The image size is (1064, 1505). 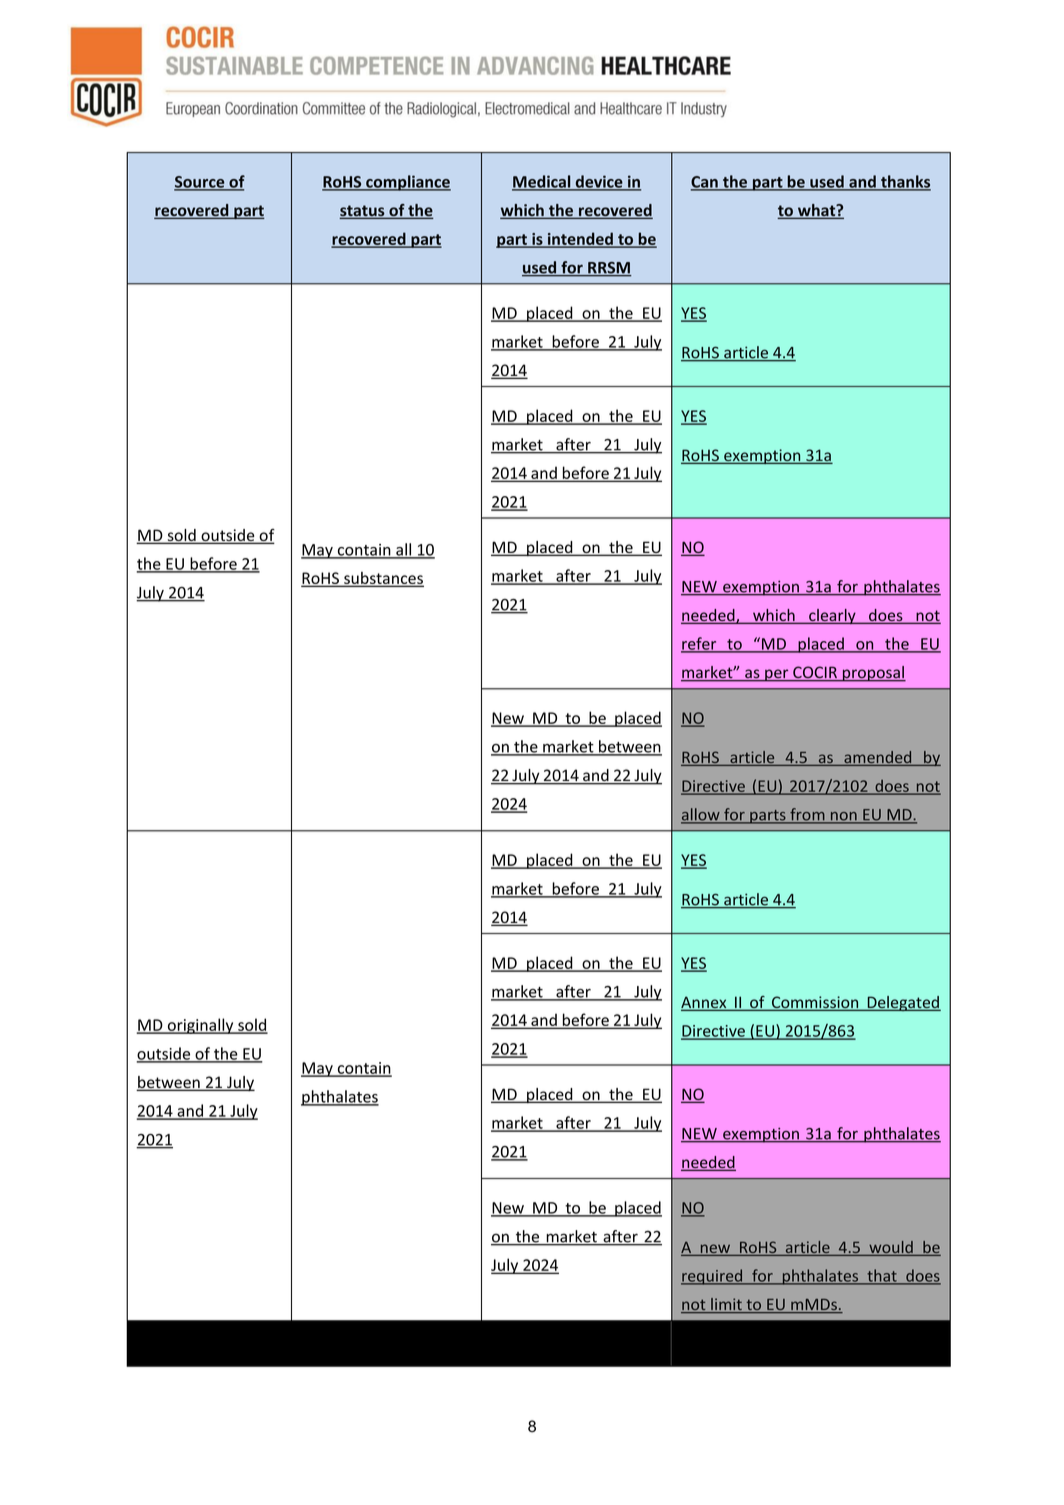 I want to click on required, so click(x=712, y=1277).
